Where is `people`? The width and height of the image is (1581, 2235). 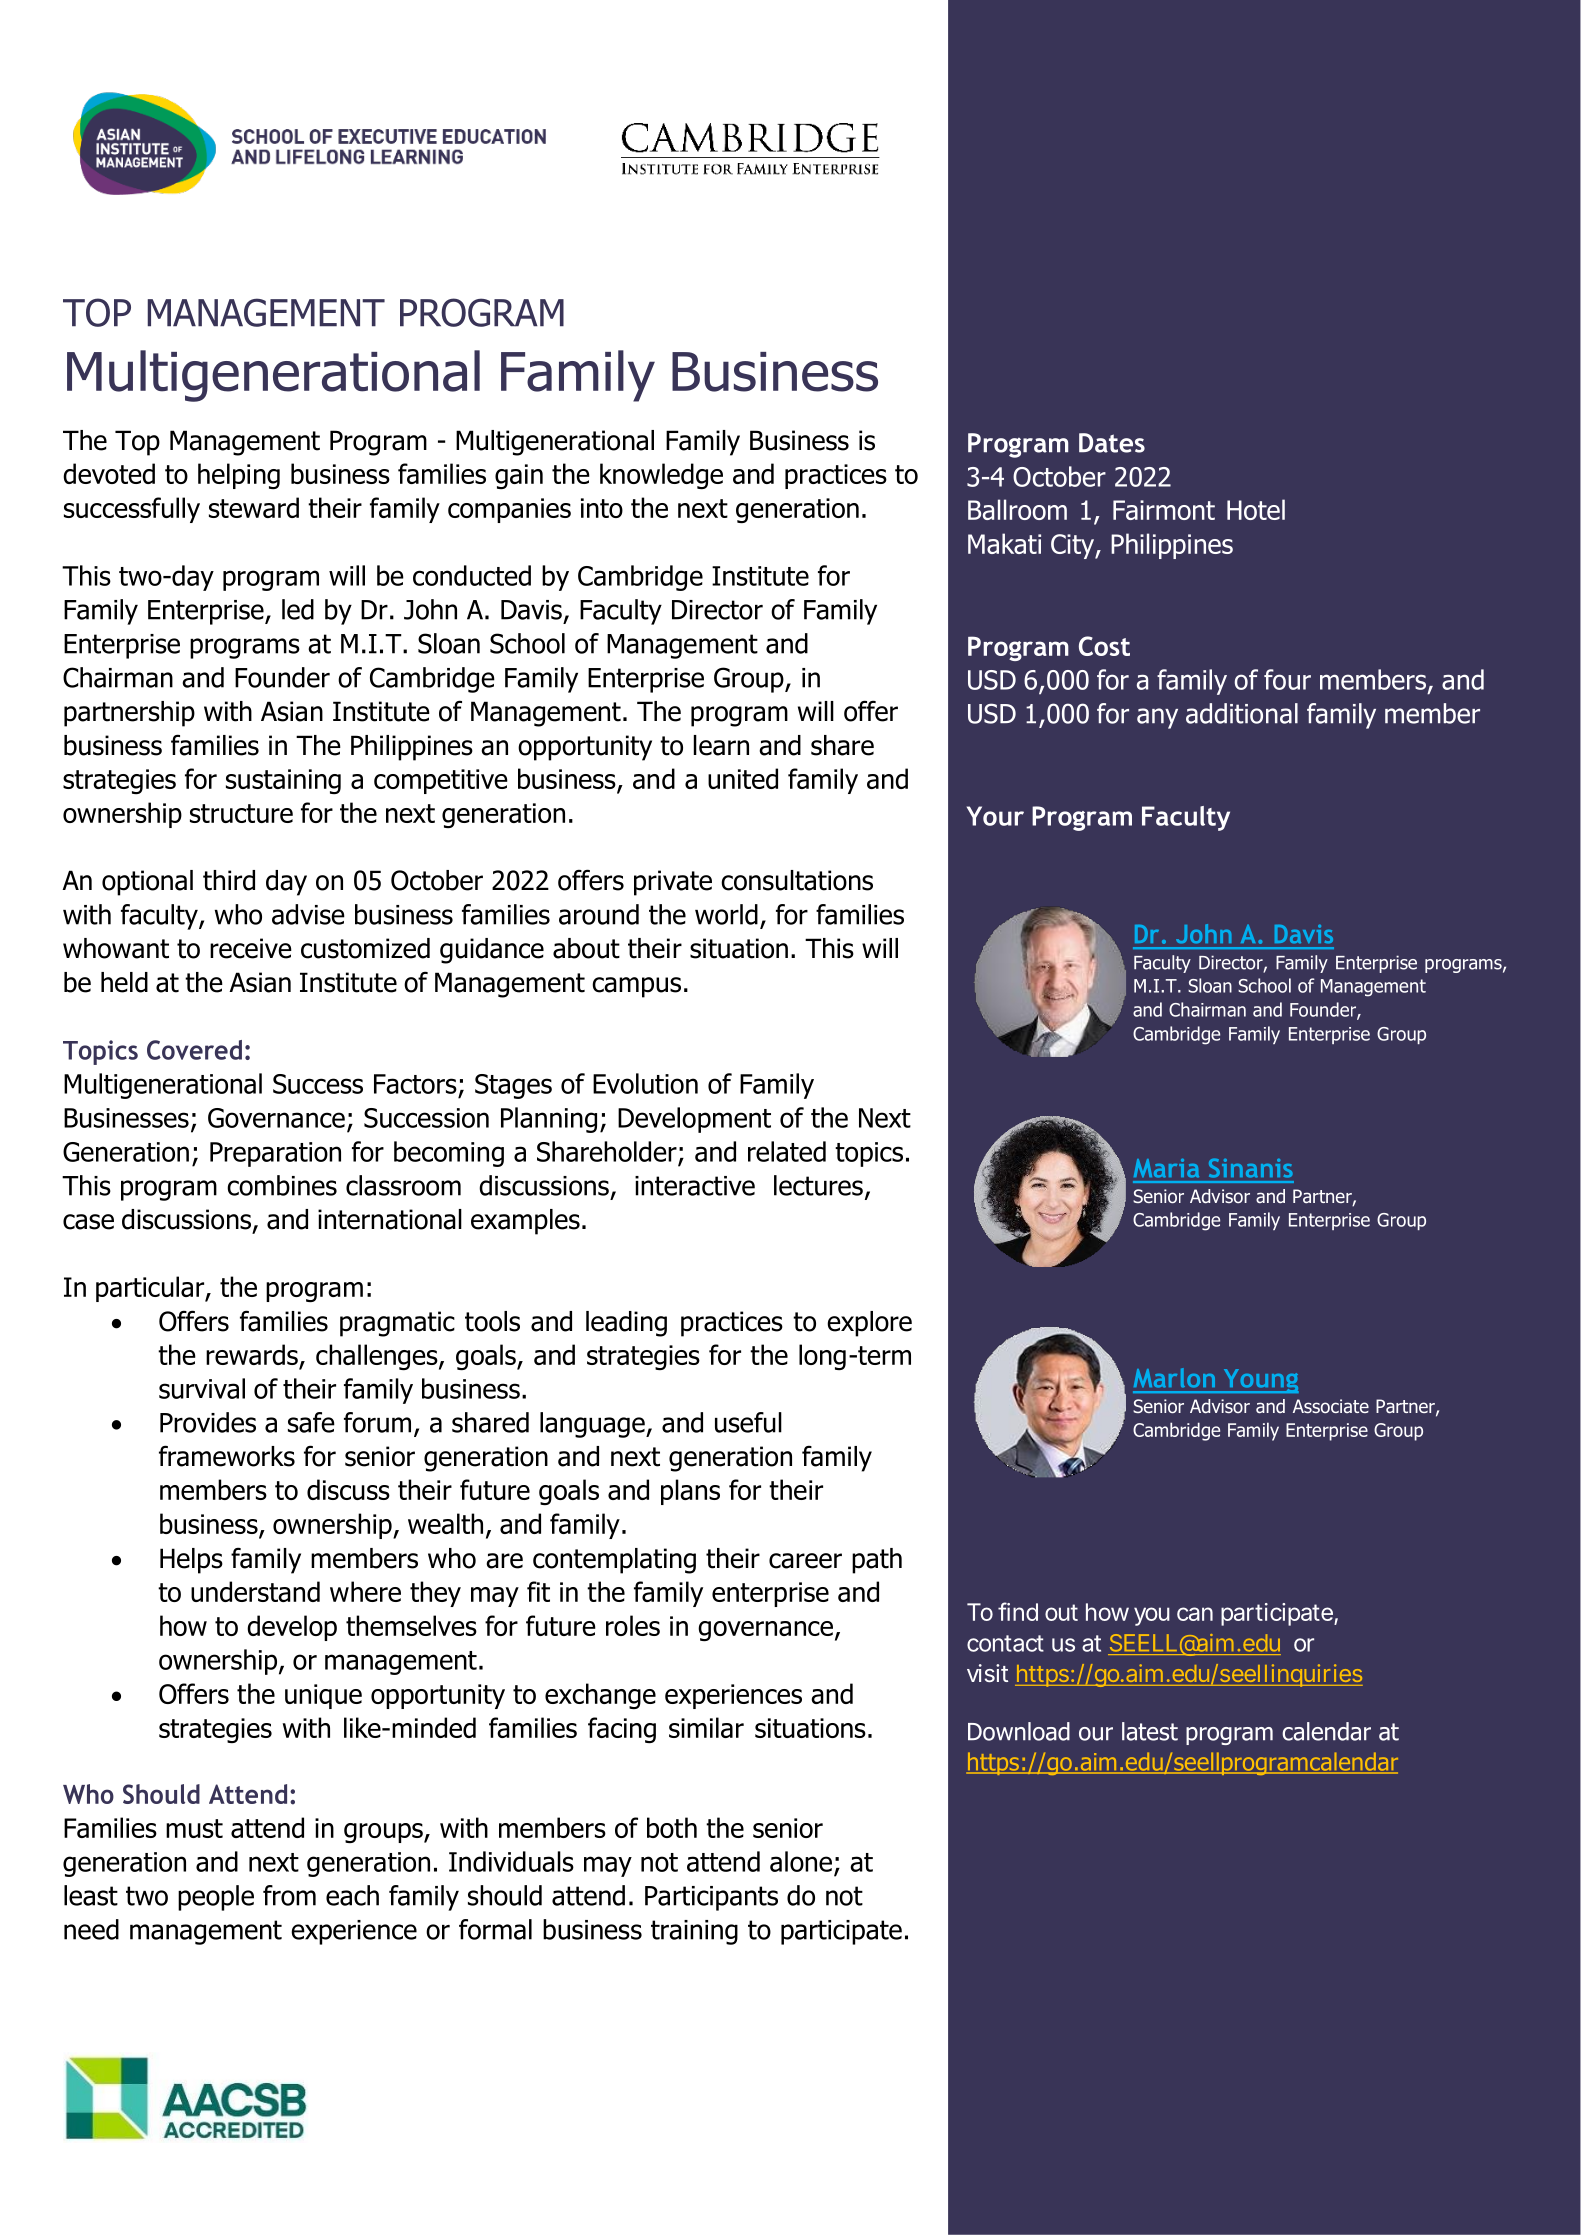
people is located at coordinates (216, 1898).
